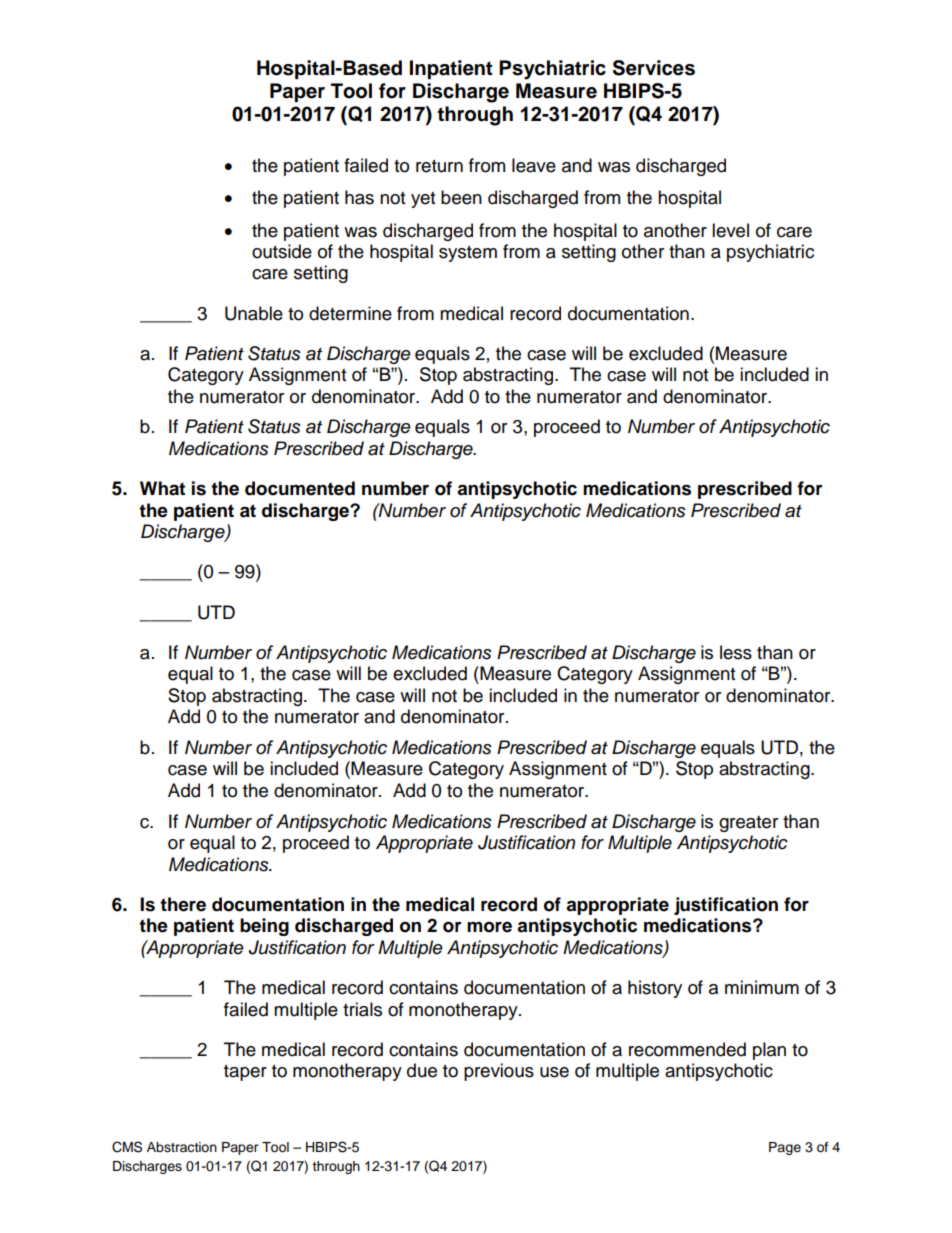 This screenshot has height=1233, width=952. What do you see at coordinates (182, 1147) in the screenshot?
I see `Abstraction` at bounding box center [182, 1147].
